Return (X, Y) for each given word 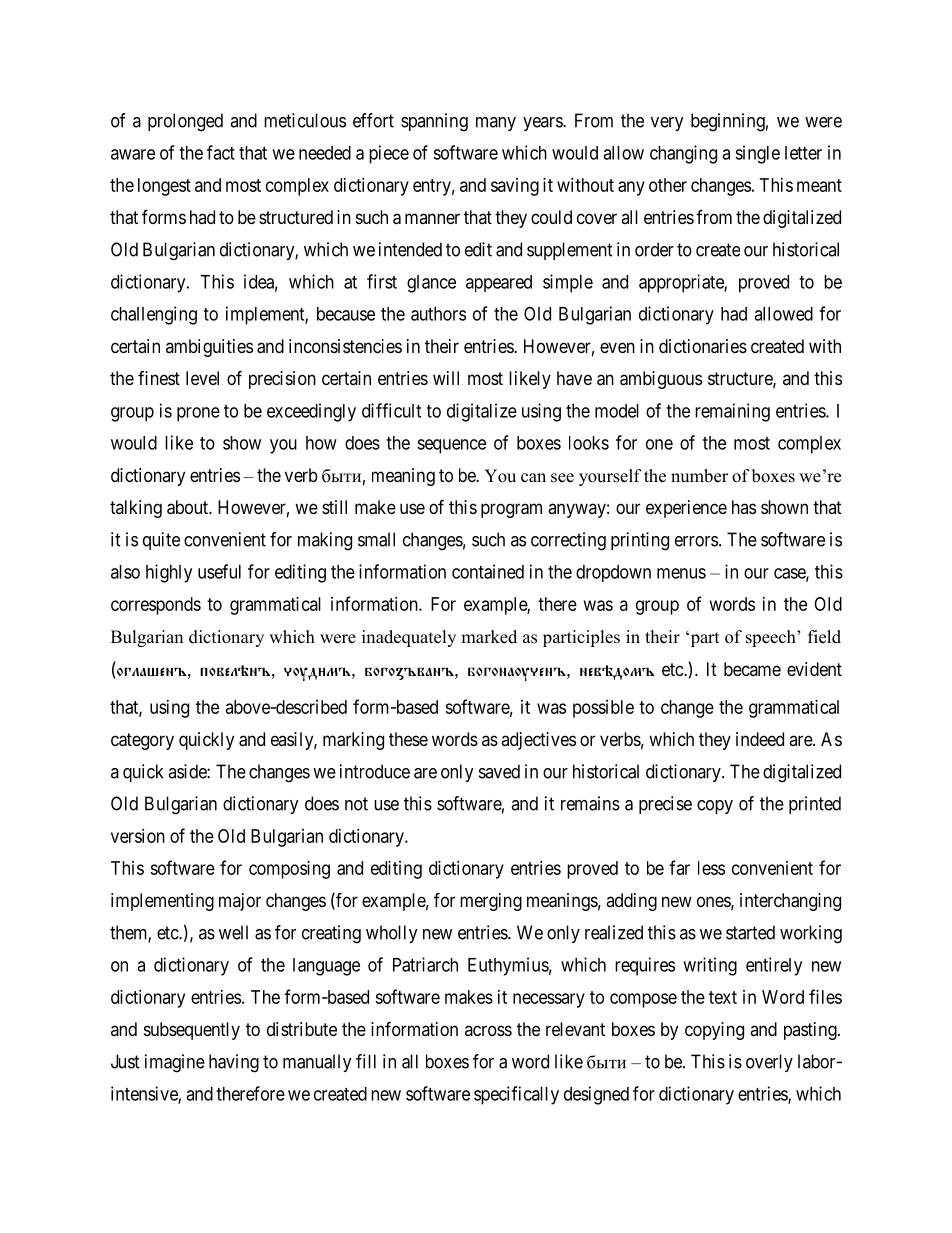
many (496, 124)
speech (772, 638)
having (234, 1063)
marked (489, 637)
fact (221, 152)
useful (219, 571)
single (757, 154)
